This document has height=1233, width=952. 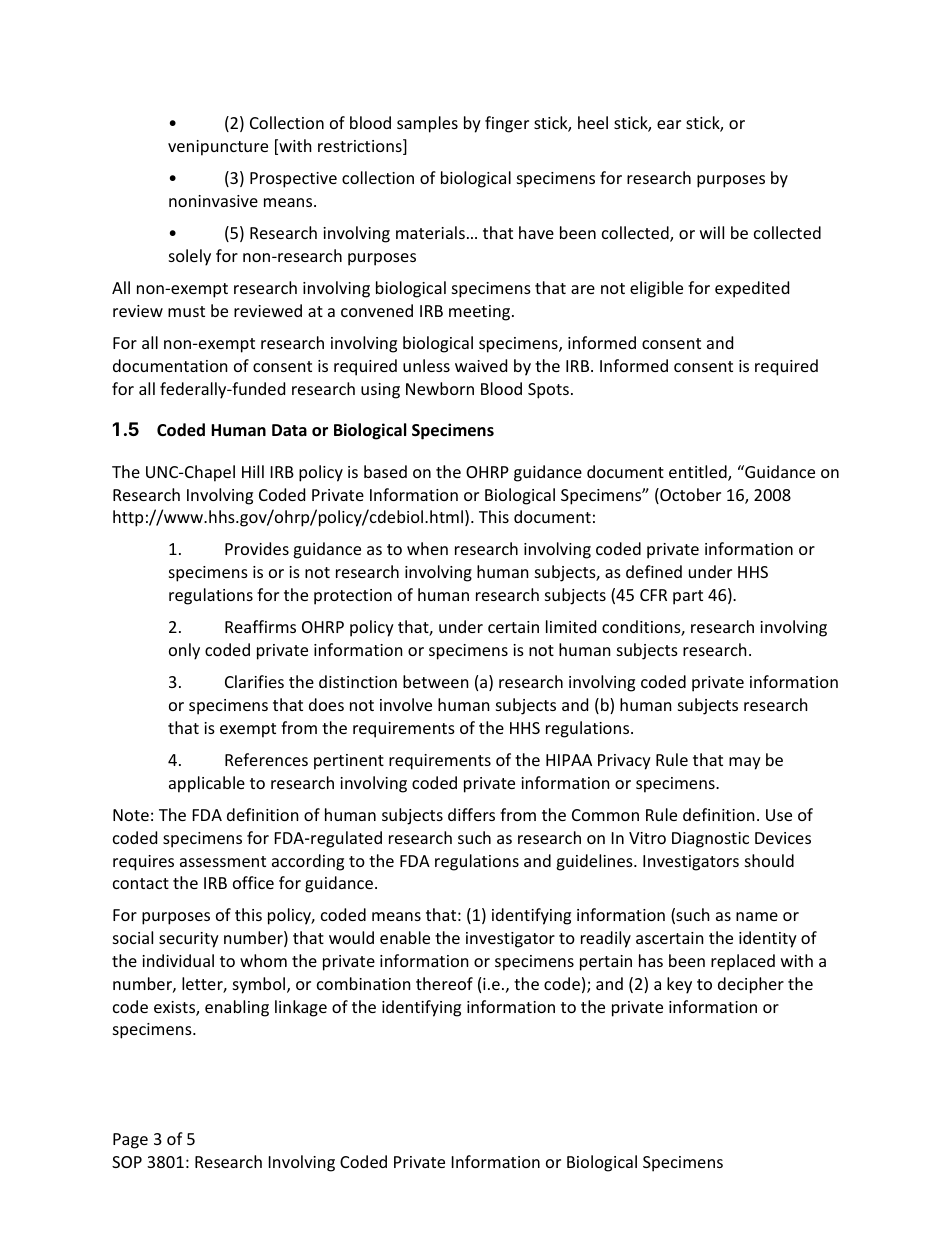 What do you see at coordinates (712, 232) in the document?
I see `will` at bounding box center [712, 232].
